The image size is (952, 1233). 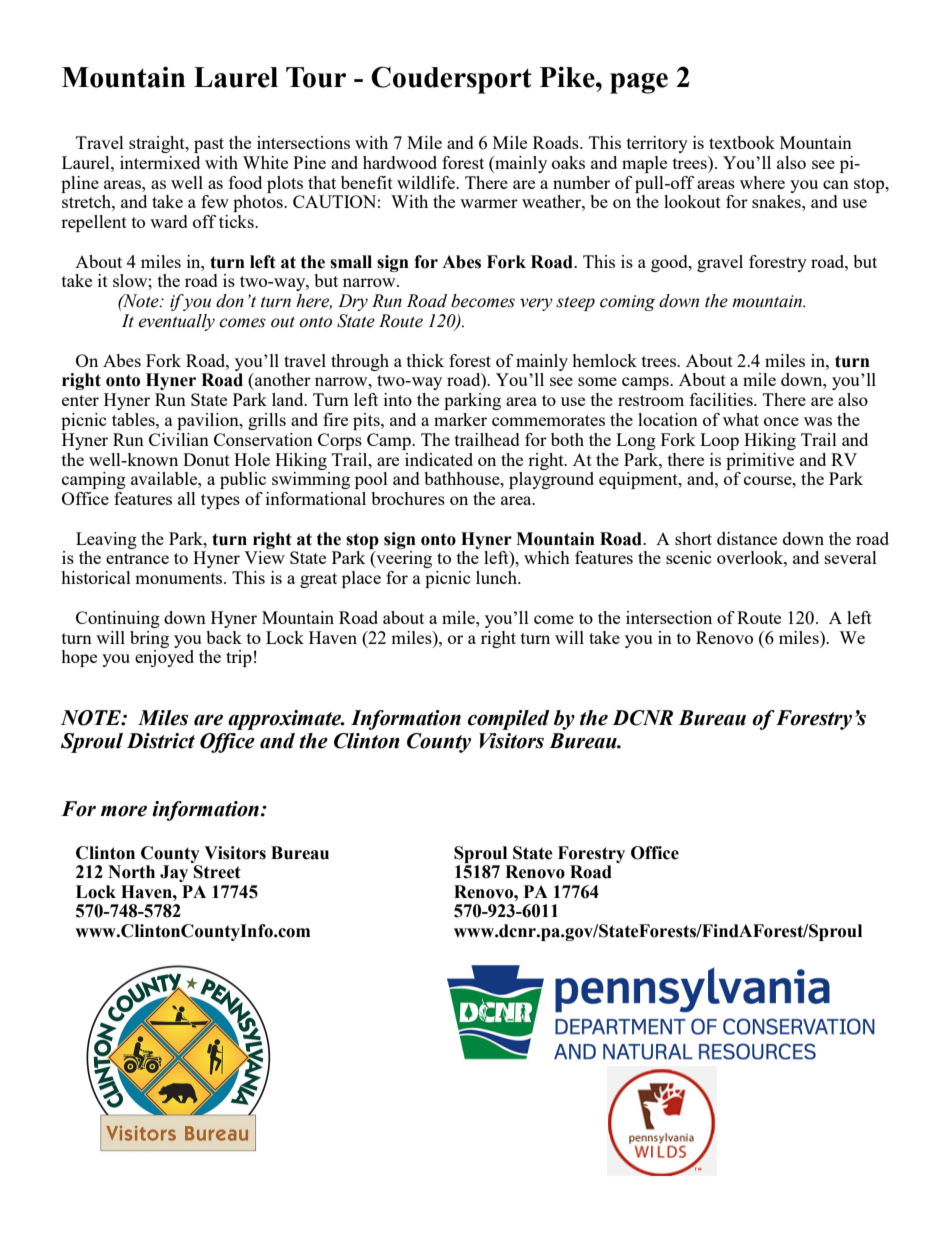 I want to click on hardwood, so click(x=400, y=162).
